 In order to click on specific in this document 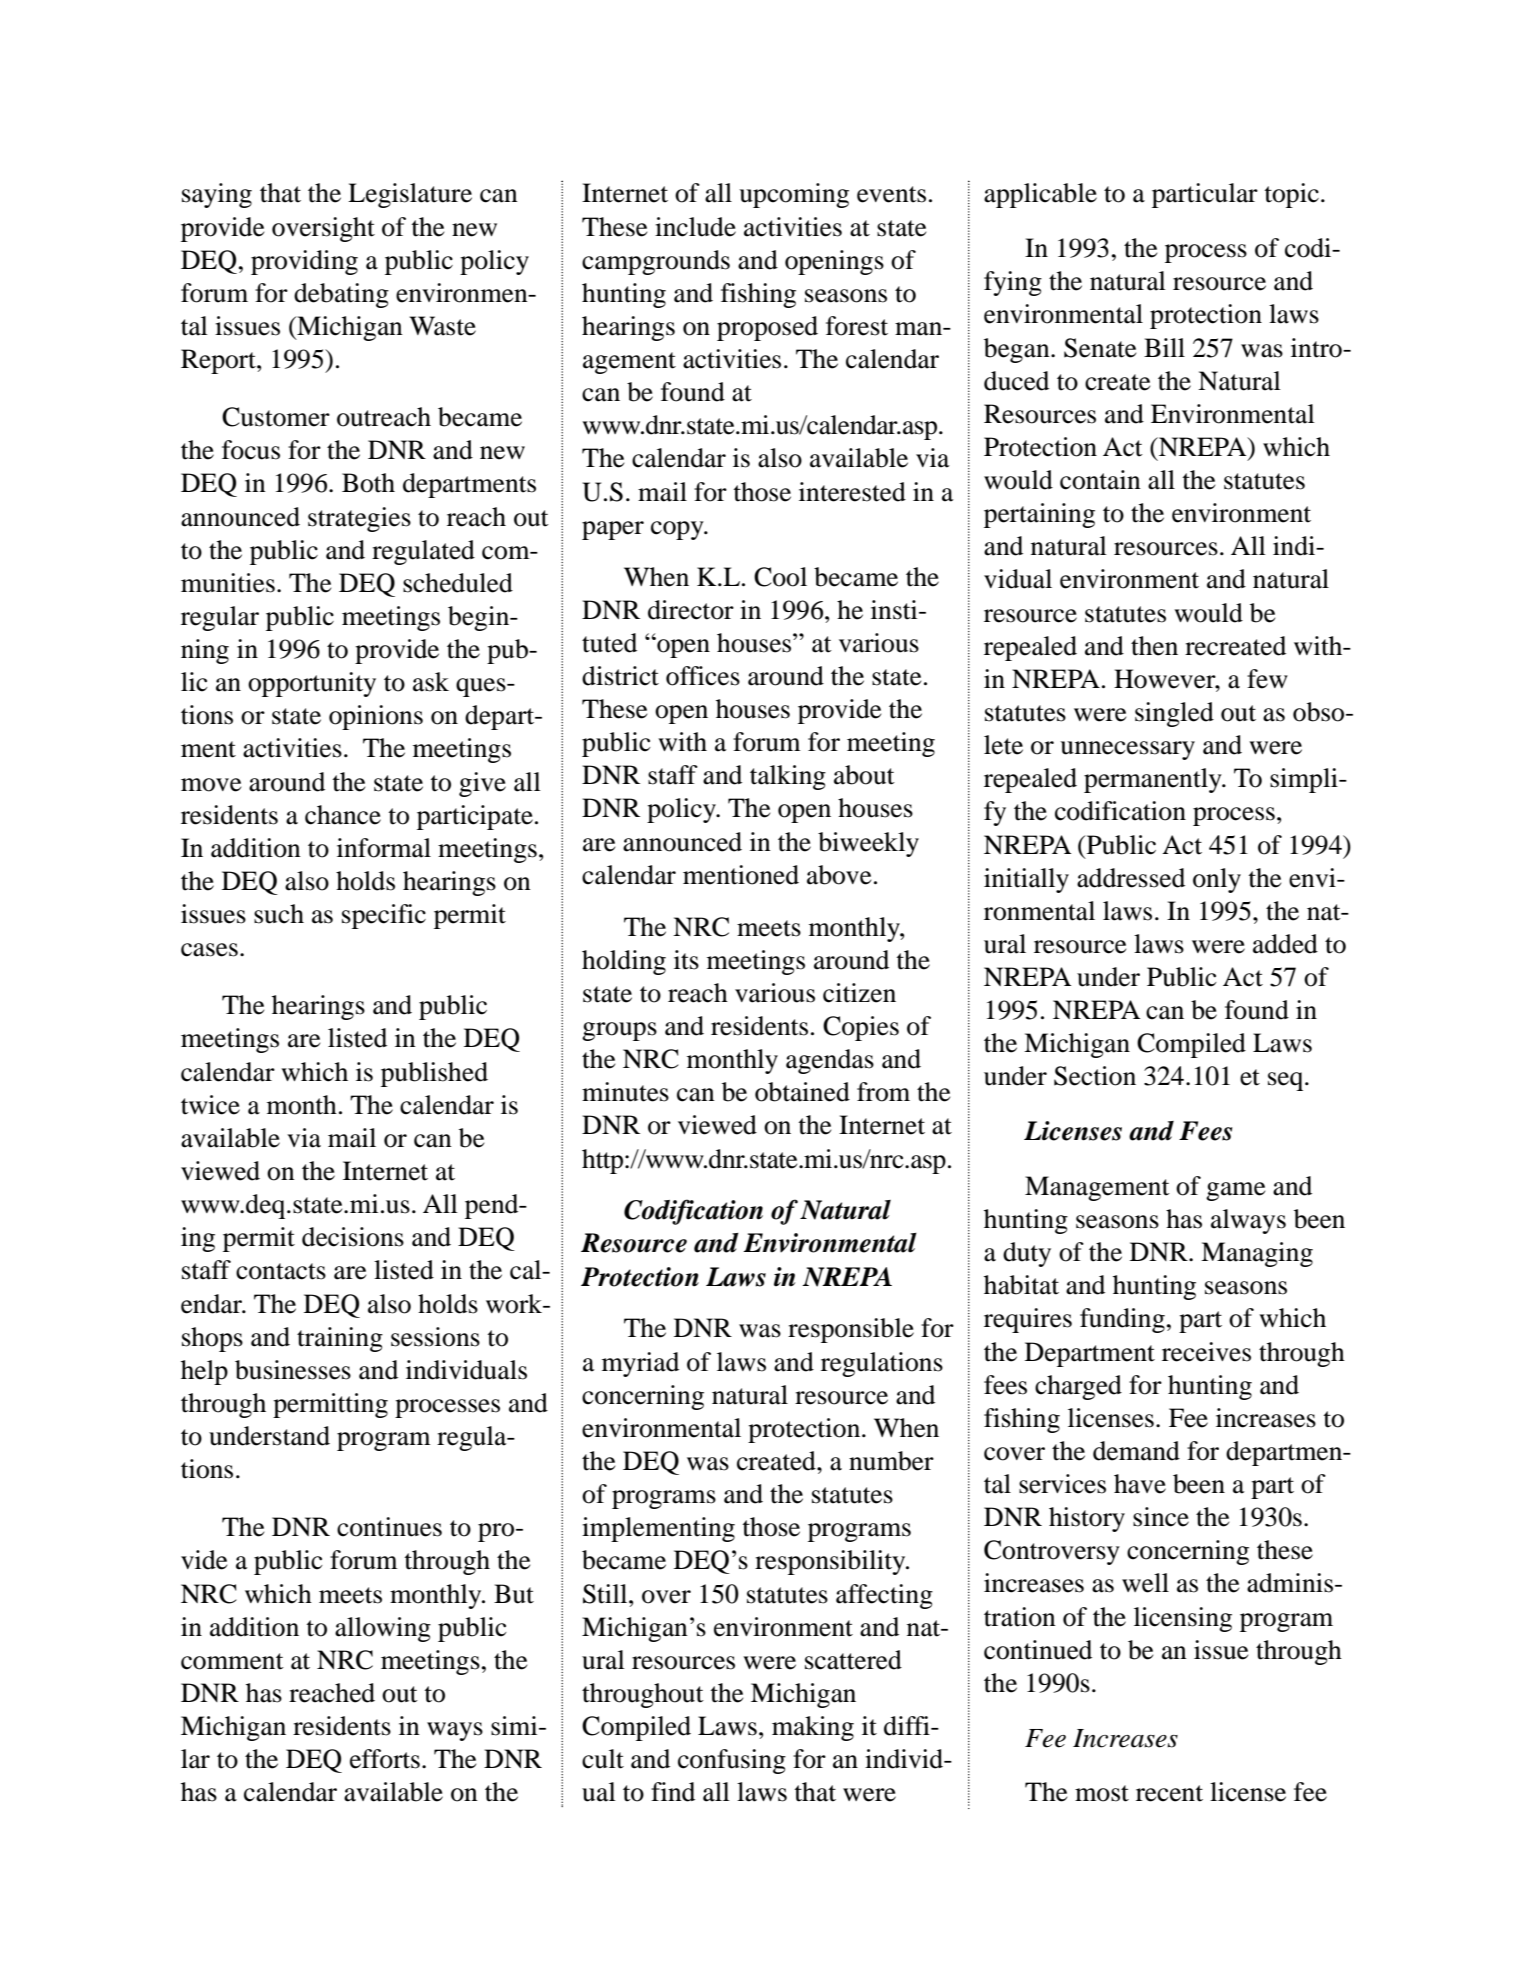, I will do `click(384, 916)`.
